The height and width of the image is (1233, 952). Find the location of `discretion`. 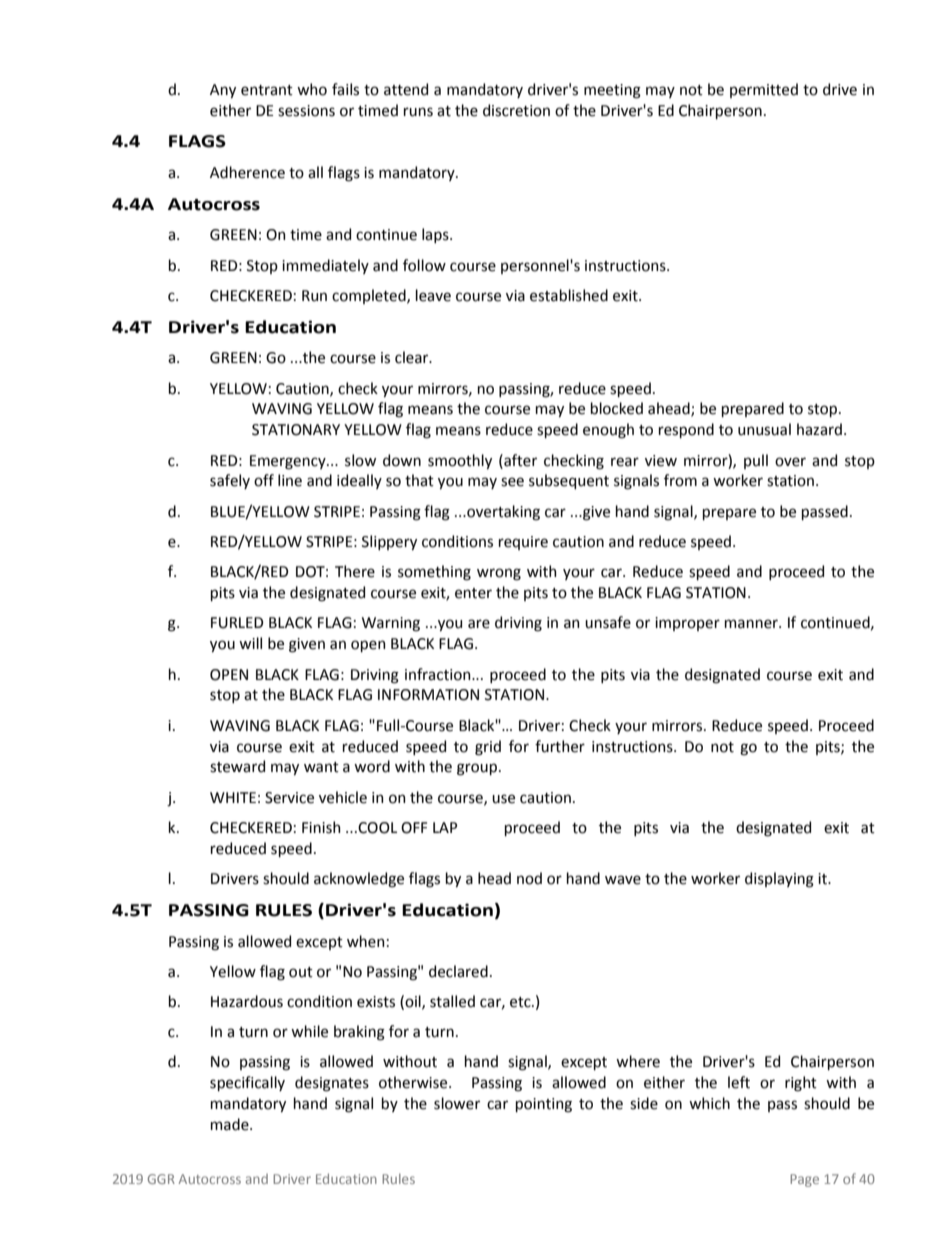

discretion is located at coordinates (516, 110).
